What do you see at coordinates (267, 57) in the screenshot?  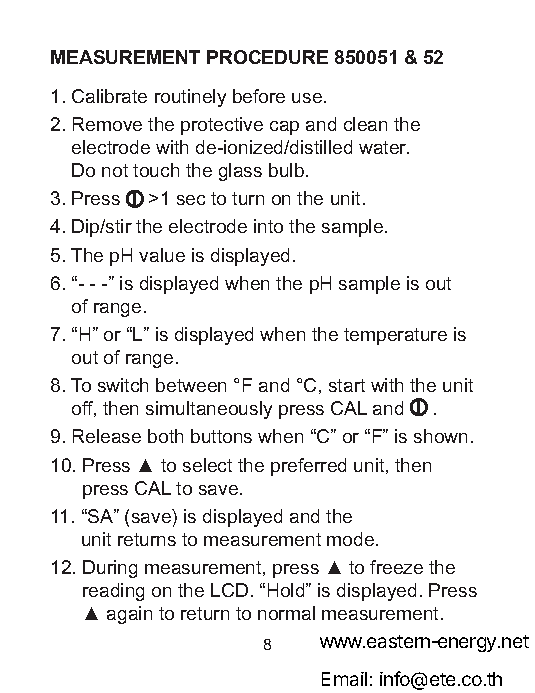 I see `PROCEDURE` at bounding box center [267, 57].
